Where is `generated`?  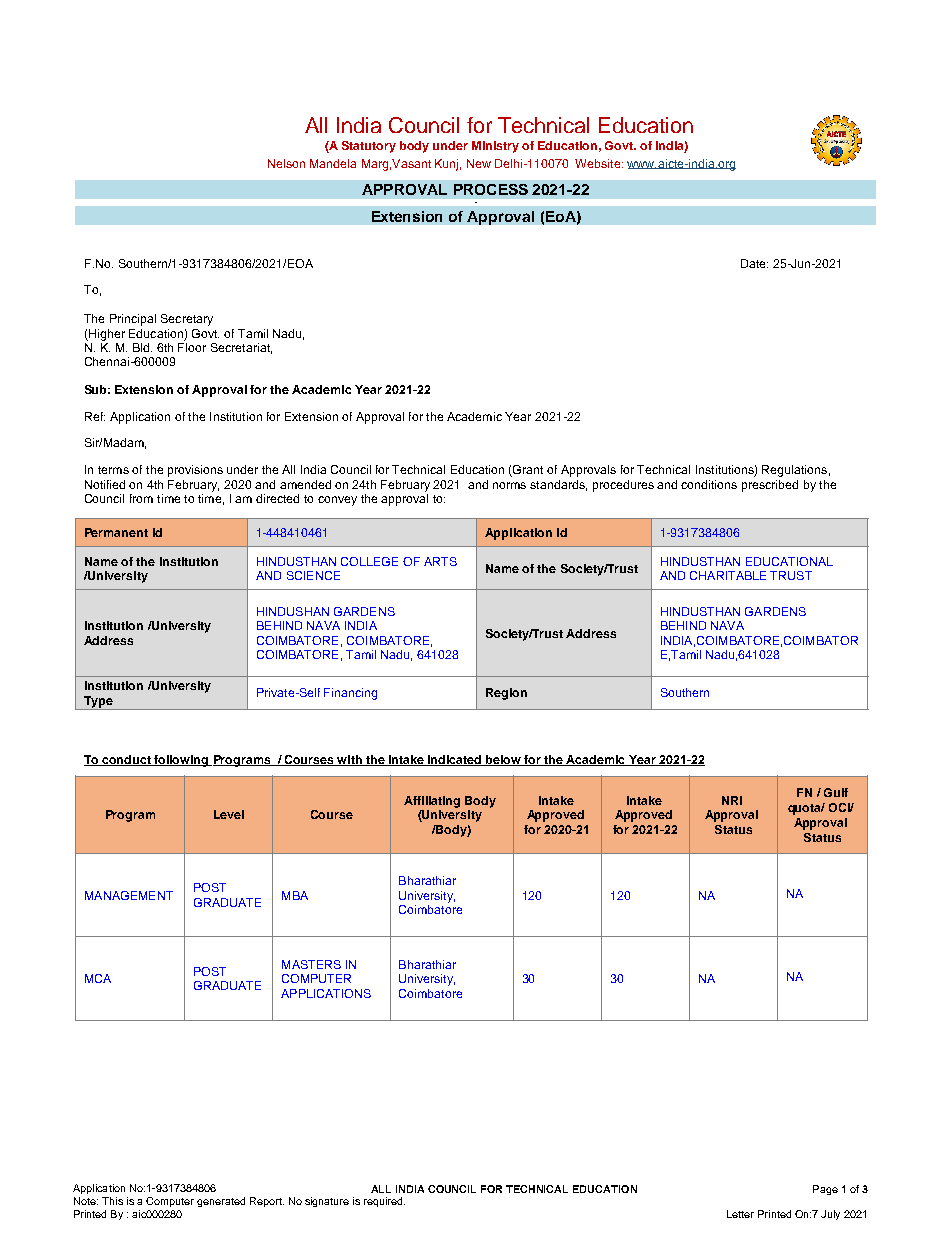
generated is located at coordinates (221, 1202).
